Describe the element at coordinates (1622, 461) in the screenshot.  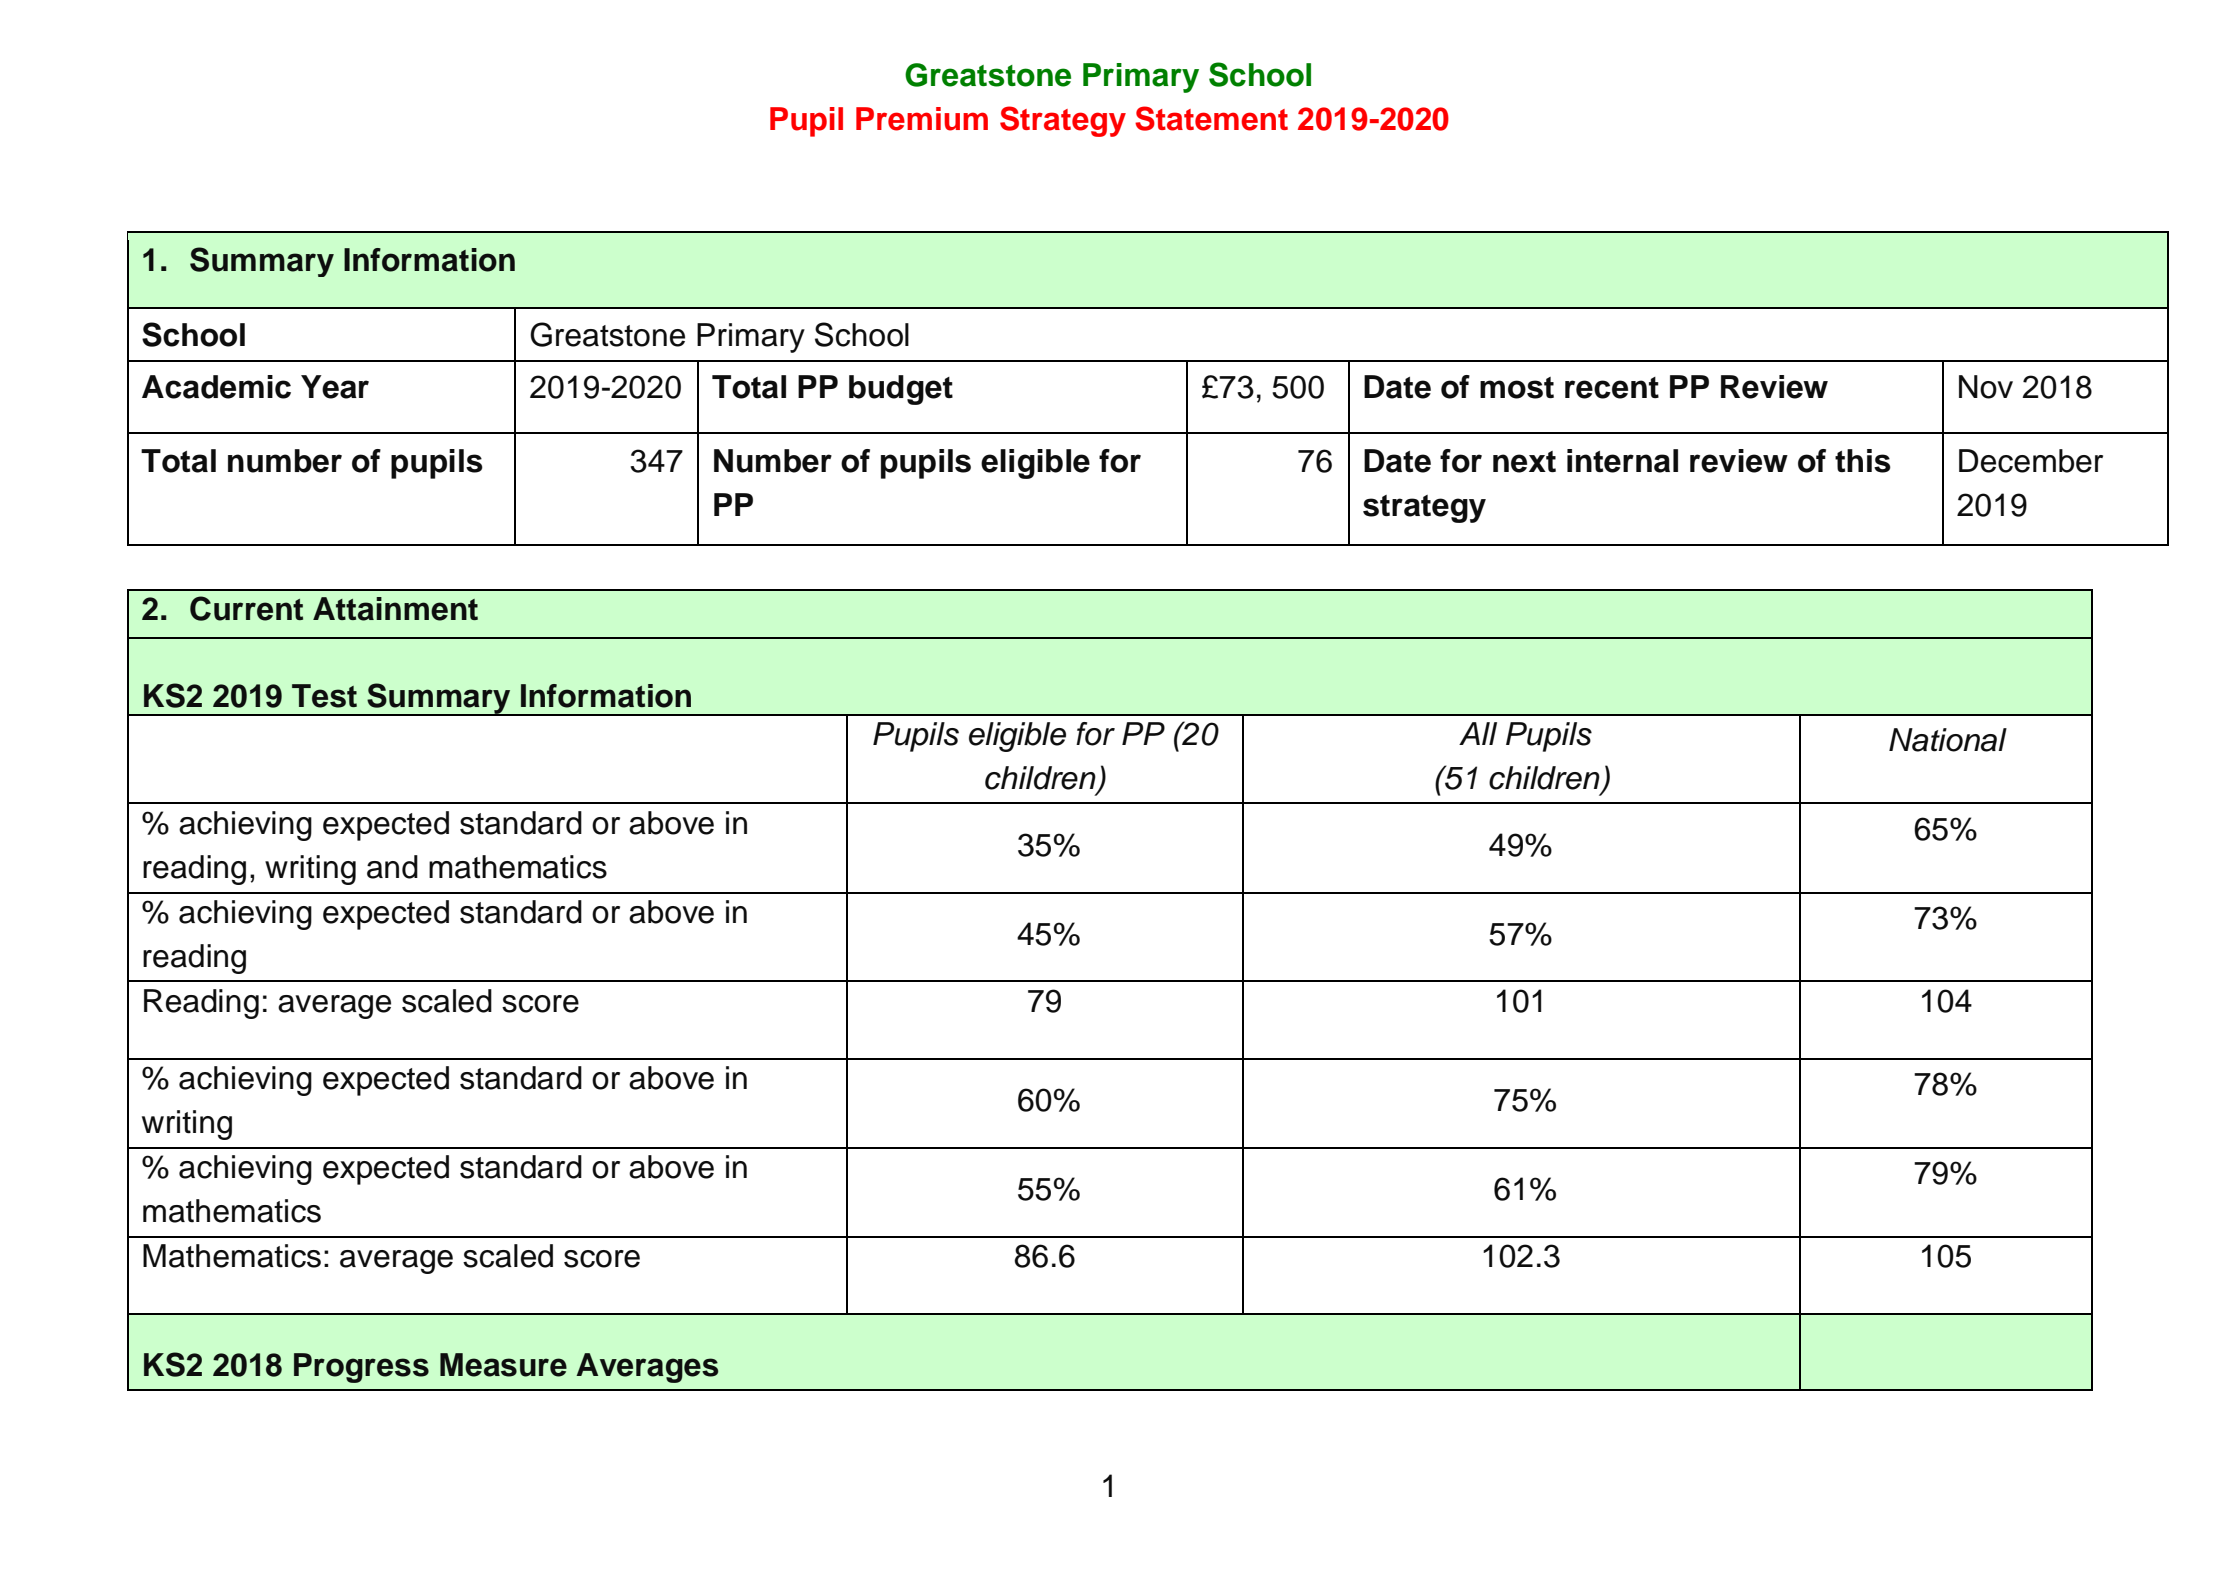
I see `internal` at that location.
